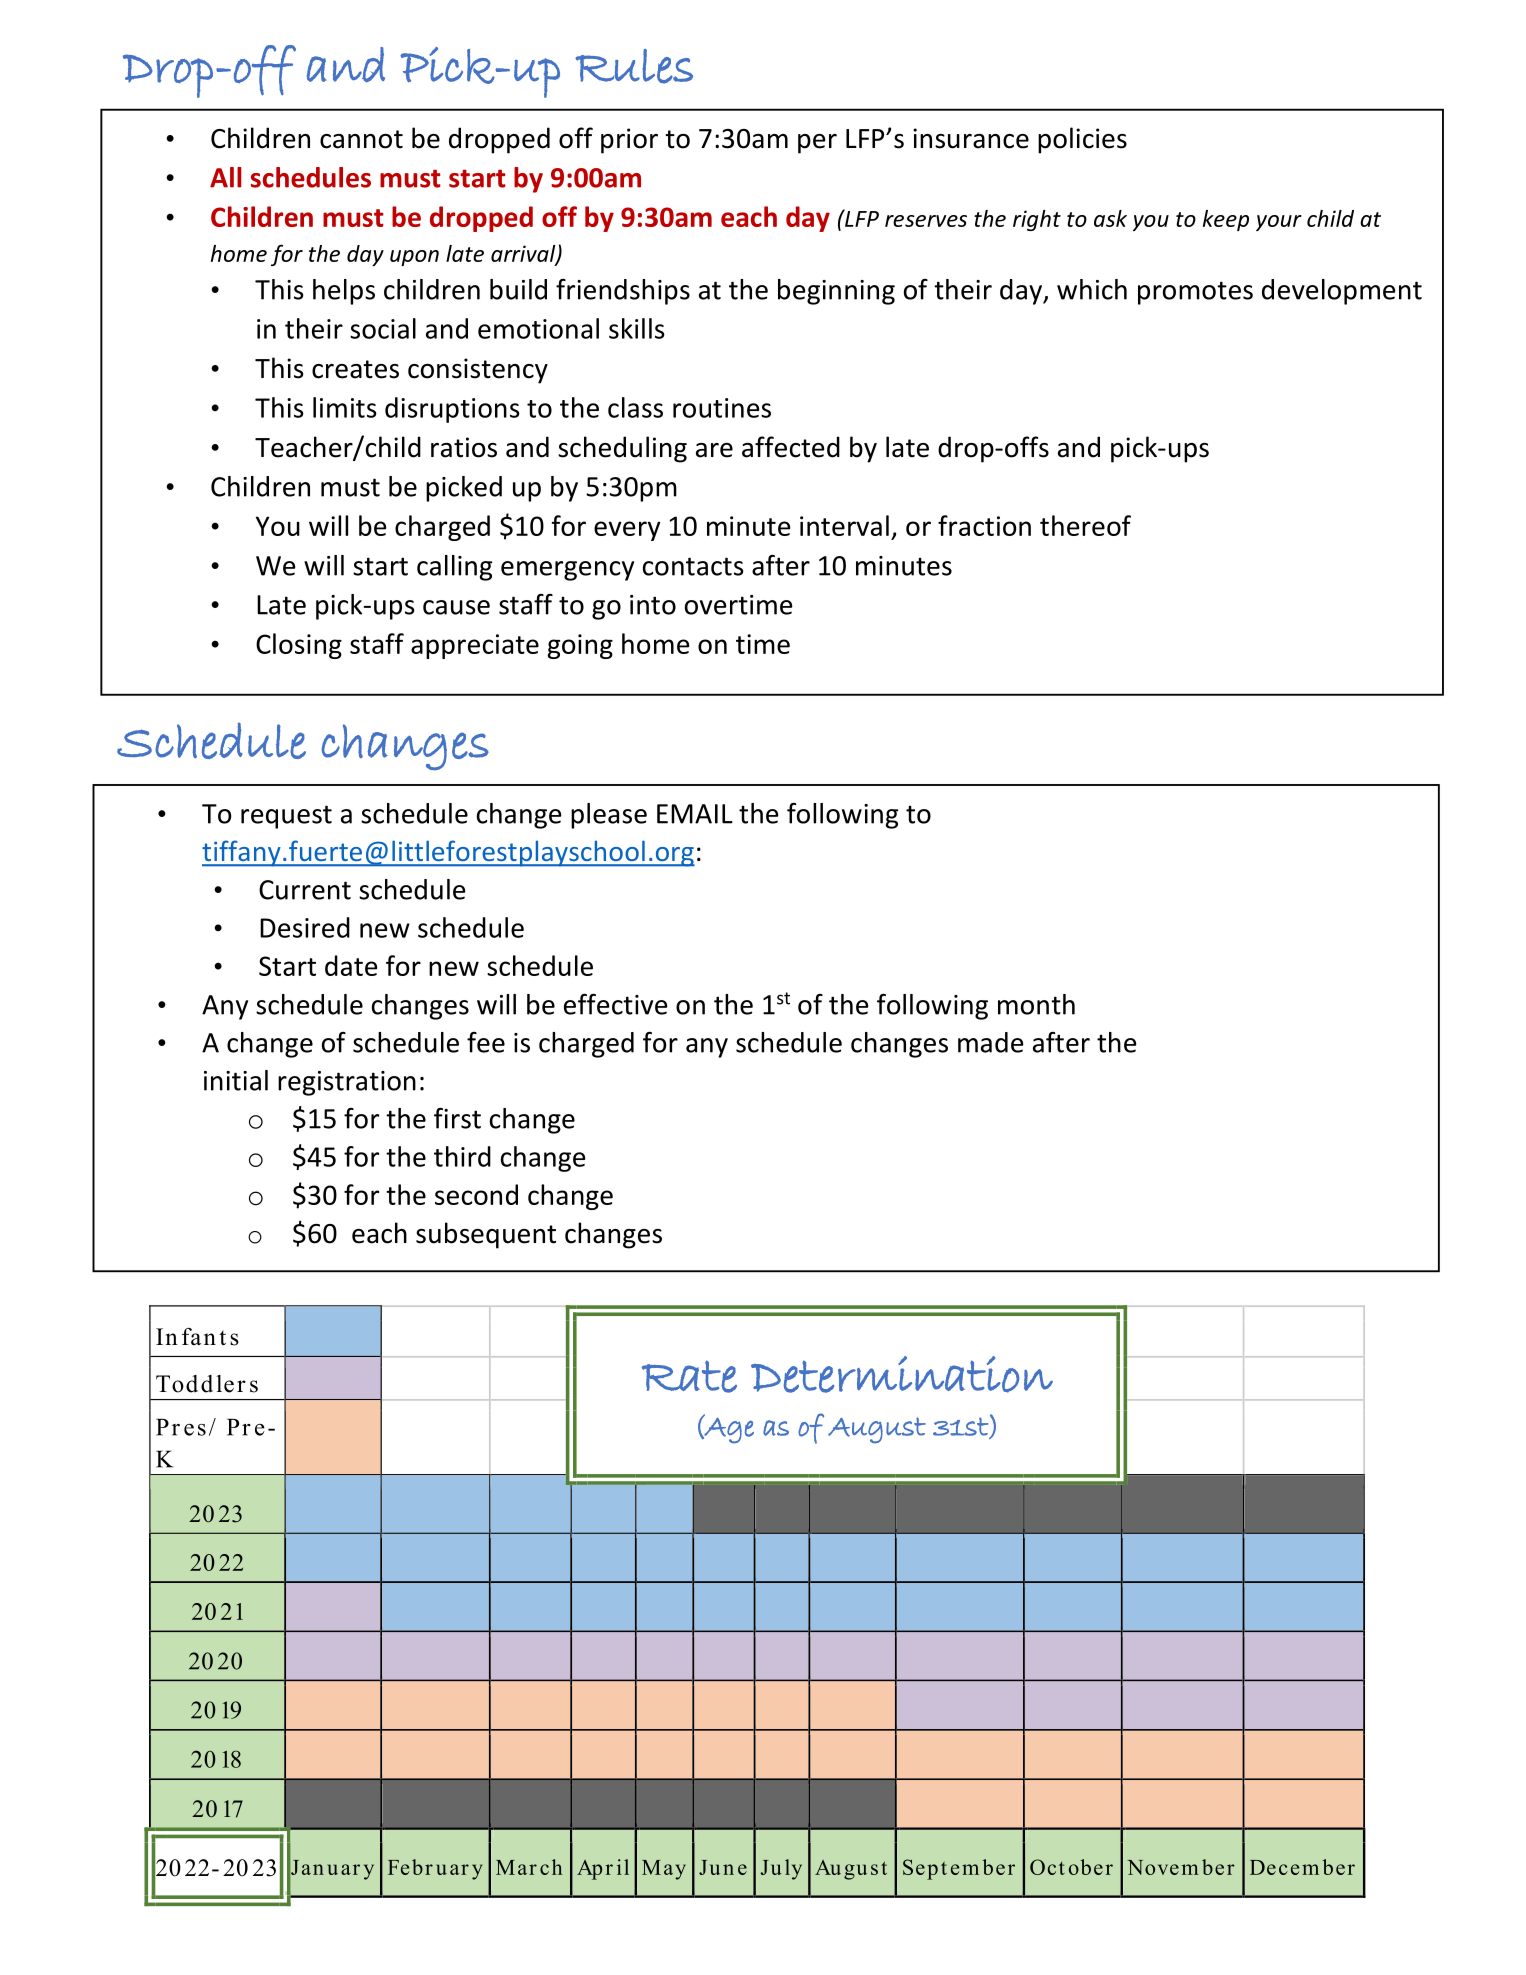 The height and width of the page is (1975, 1526). What do you see at coordinates (902, 1374) in the page?
I see `Determination` at bounding box center [902, 1374].
